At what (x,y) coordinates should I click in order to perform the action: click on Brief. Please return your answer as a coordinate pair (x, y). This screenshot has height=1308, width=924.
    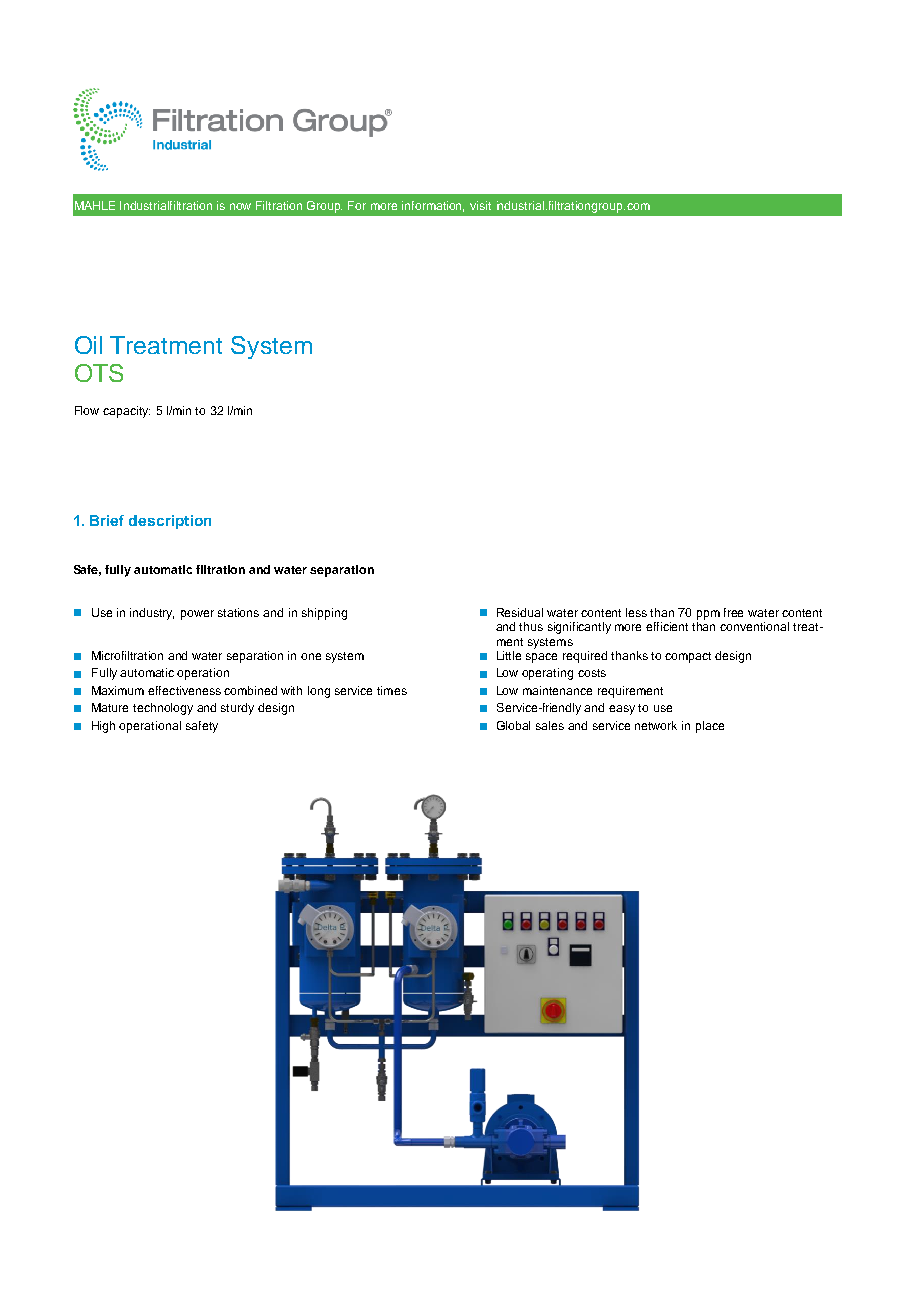
    Looking at the image, I should click on (107, 520).
